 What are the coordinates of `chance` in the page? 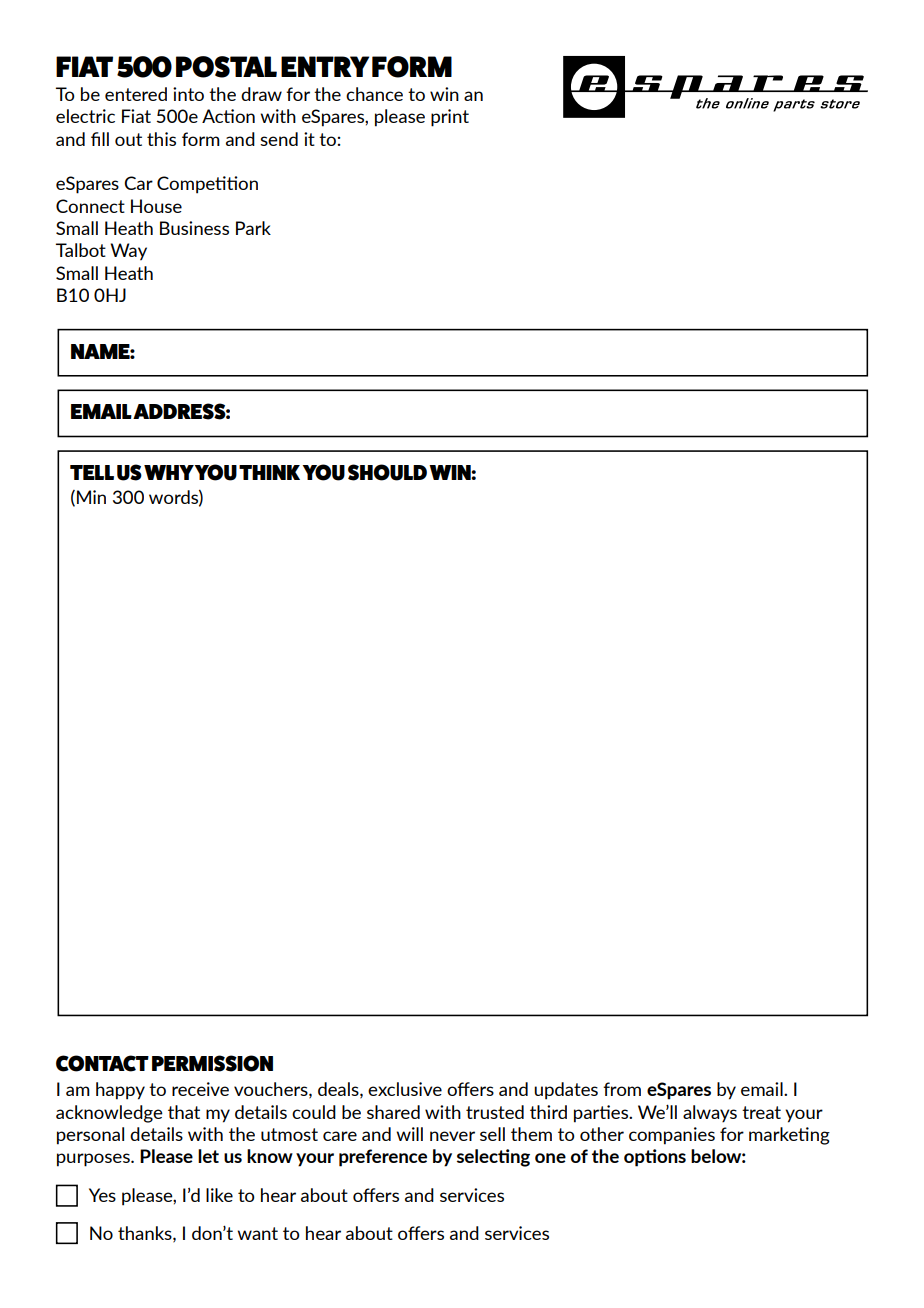 It's located at (374, 94).
